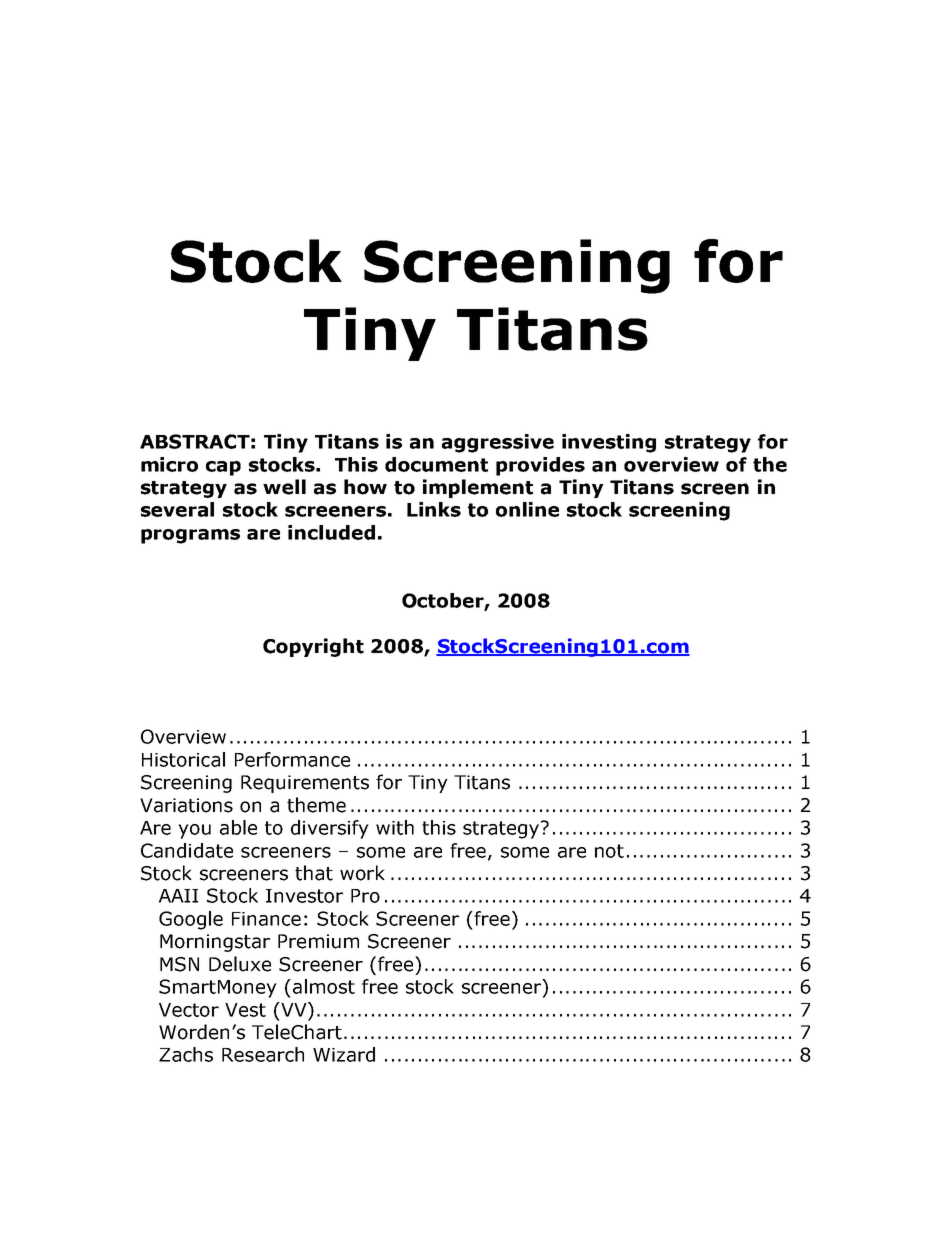 Image resolution: width=952 pixels, height=1233 pixels. I want to click on cap, so click(223, 468).
